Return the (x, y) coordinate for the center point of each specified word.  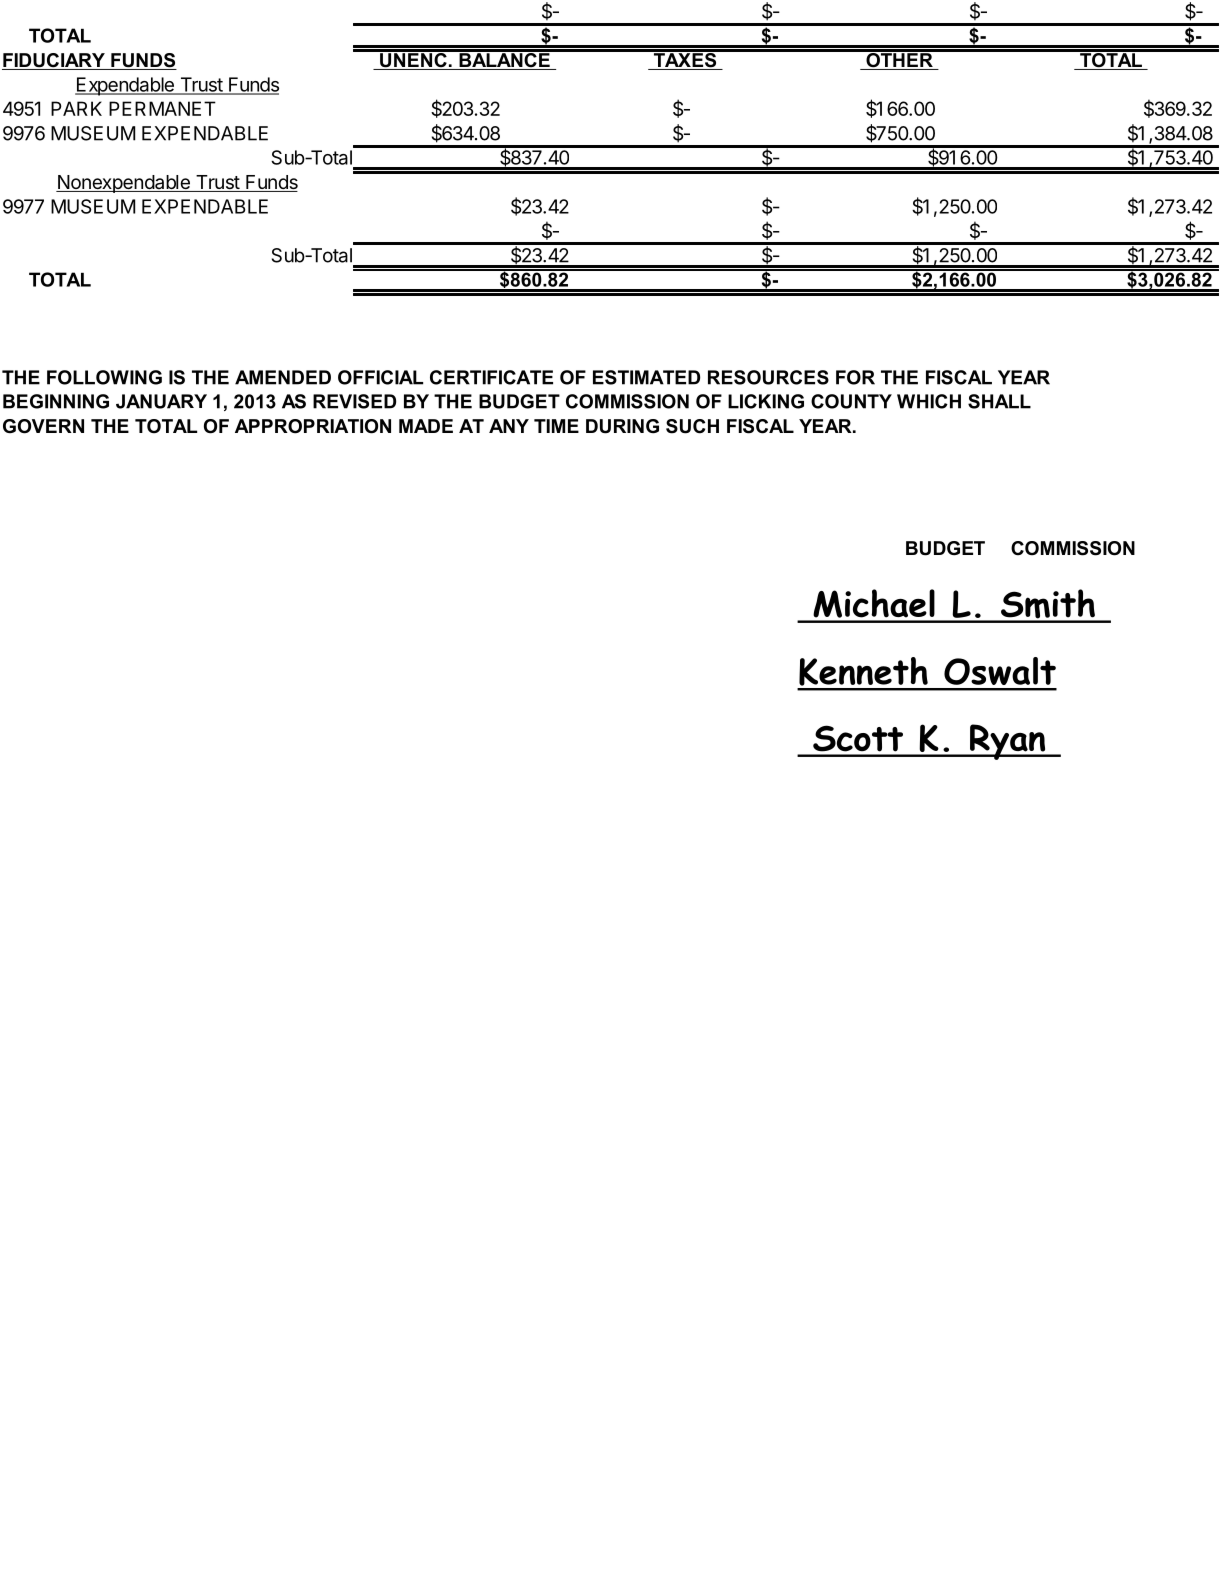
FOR (855, 377)
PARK (76, 108)
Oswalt (1000, 671)
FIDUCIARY (54, 61)
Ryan (1008, 742)
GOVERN (43, 426)
